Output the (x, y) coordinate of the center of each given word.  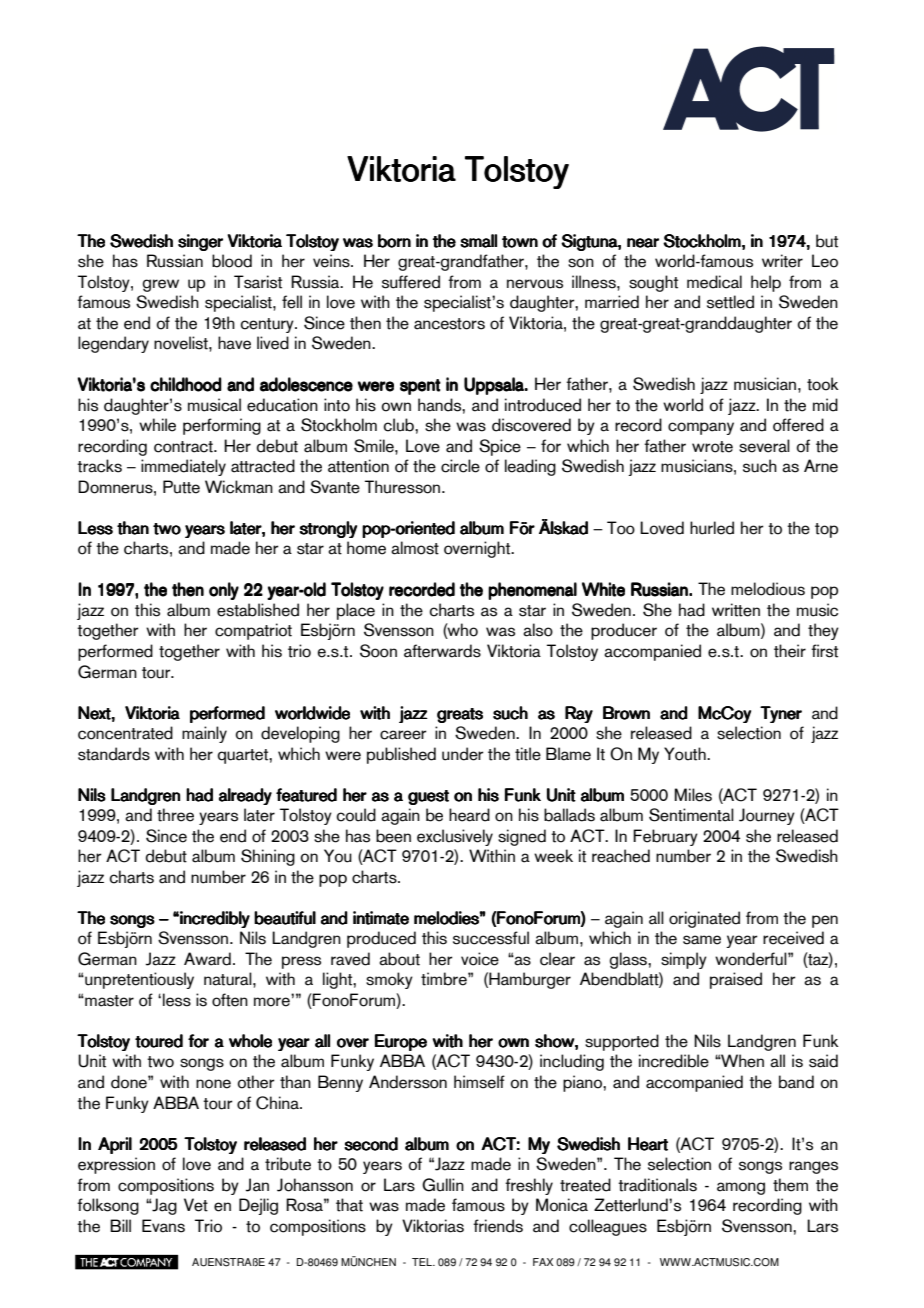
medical (714, 282)
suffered (411, 282)
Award (207, 959)
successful (491, 938)
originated (704, 919)
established (258, 610)
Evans (163, 1226)
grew (161, 285)
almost (415, 548)
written (736, 610)
